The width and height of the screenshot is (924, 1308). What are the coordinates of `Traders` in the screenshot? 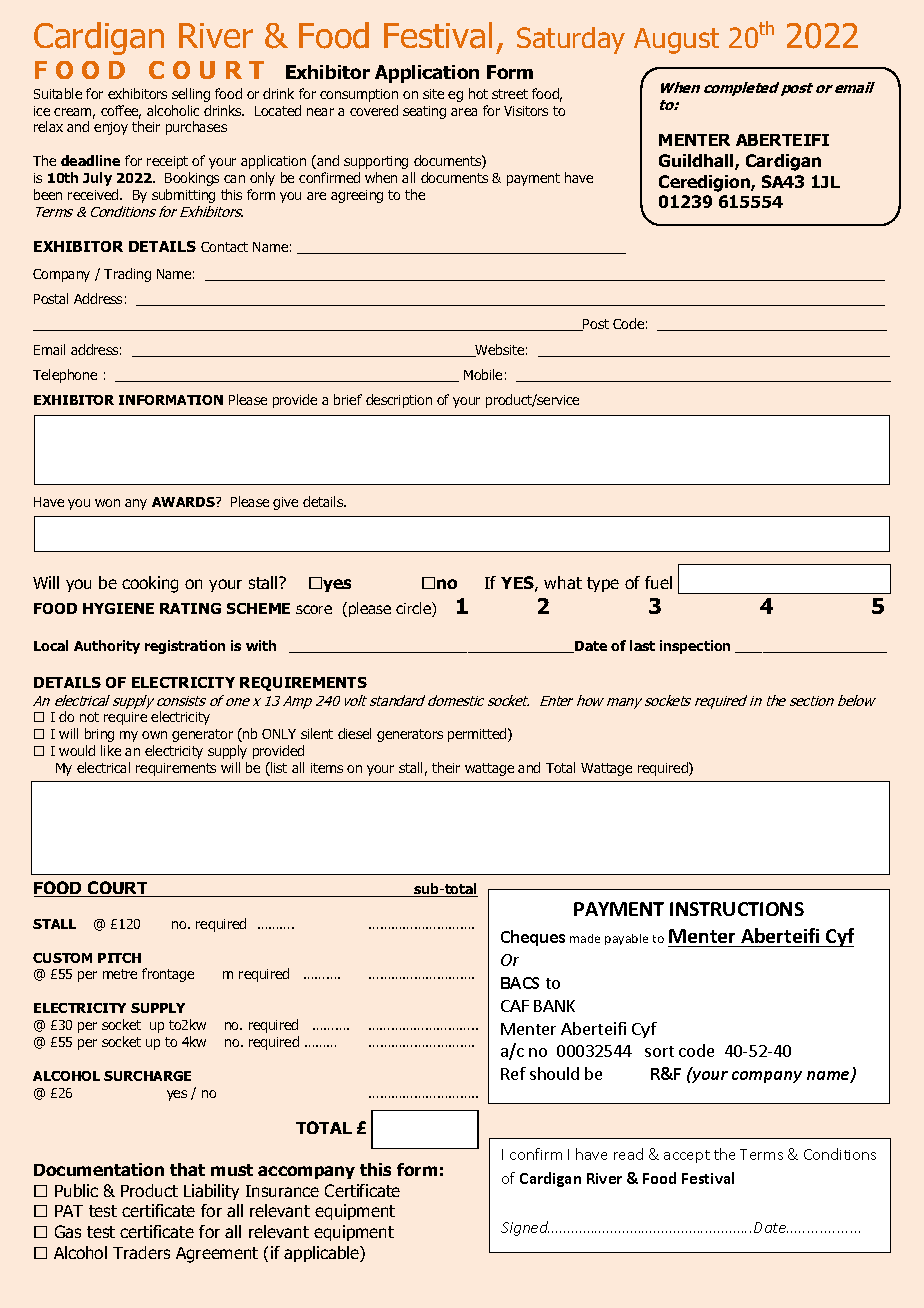 It's located at (141, 1252).
